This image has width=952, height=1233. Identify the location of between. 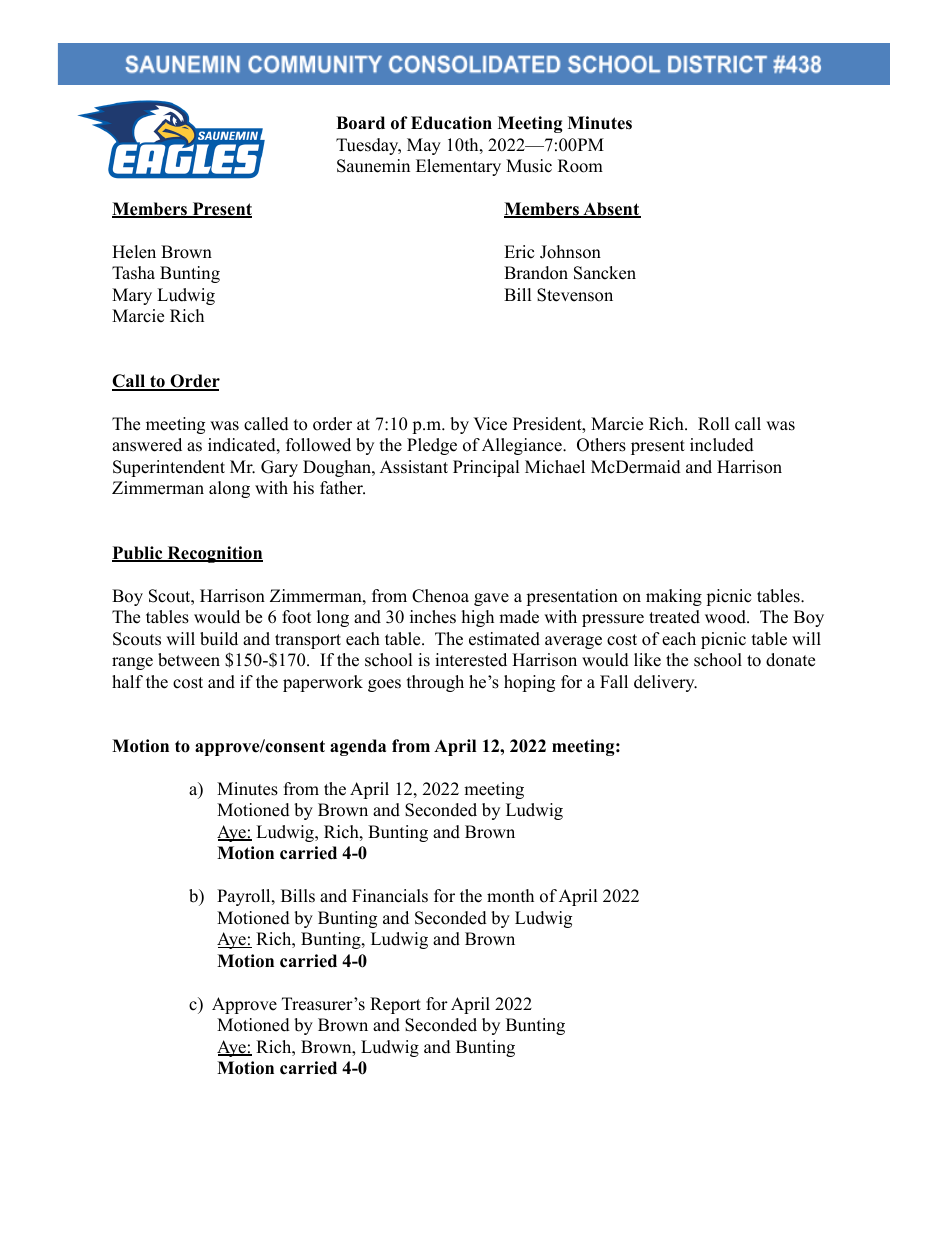
(189, 660).
